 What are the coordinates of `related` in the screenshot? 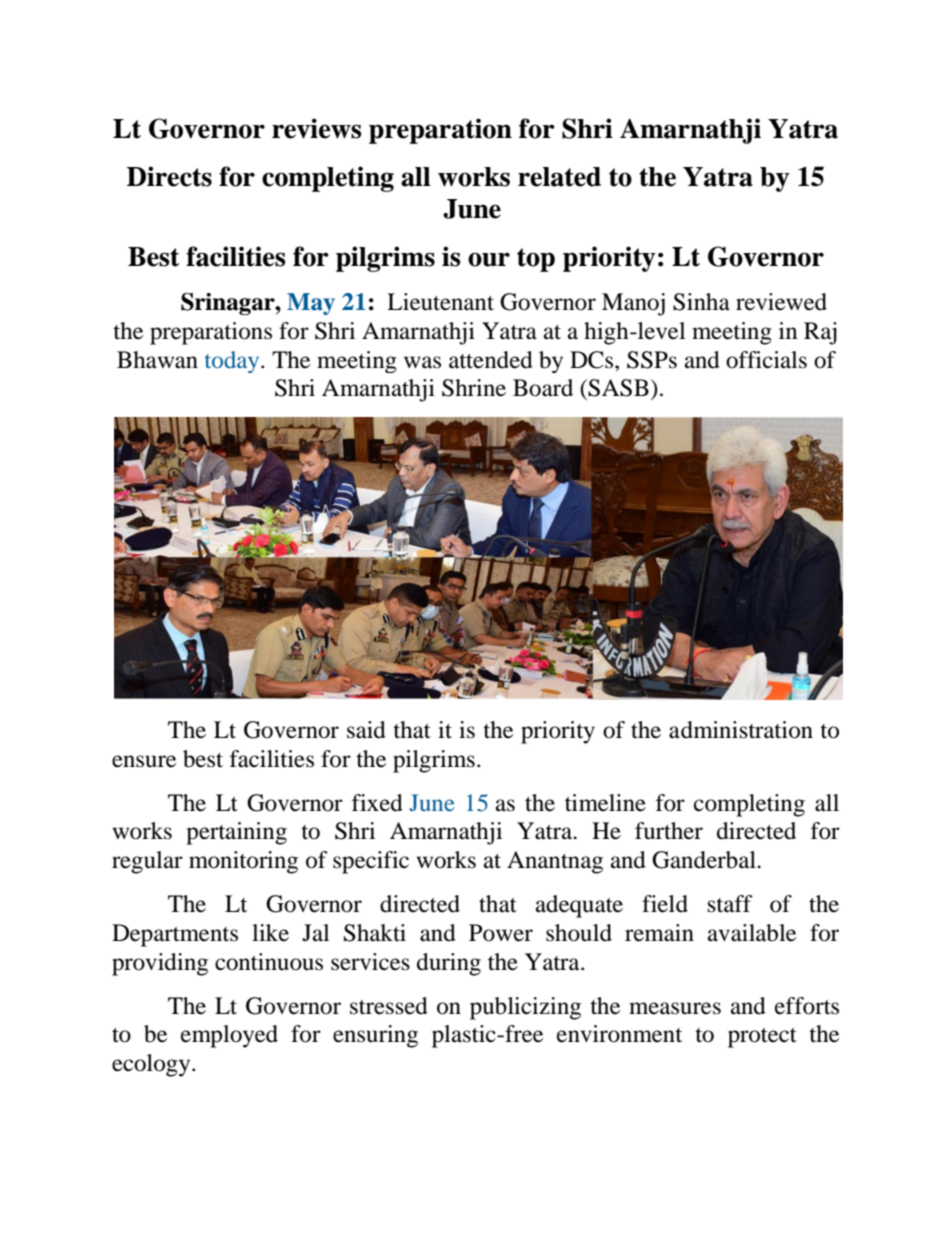 It's located at (559, 177).
